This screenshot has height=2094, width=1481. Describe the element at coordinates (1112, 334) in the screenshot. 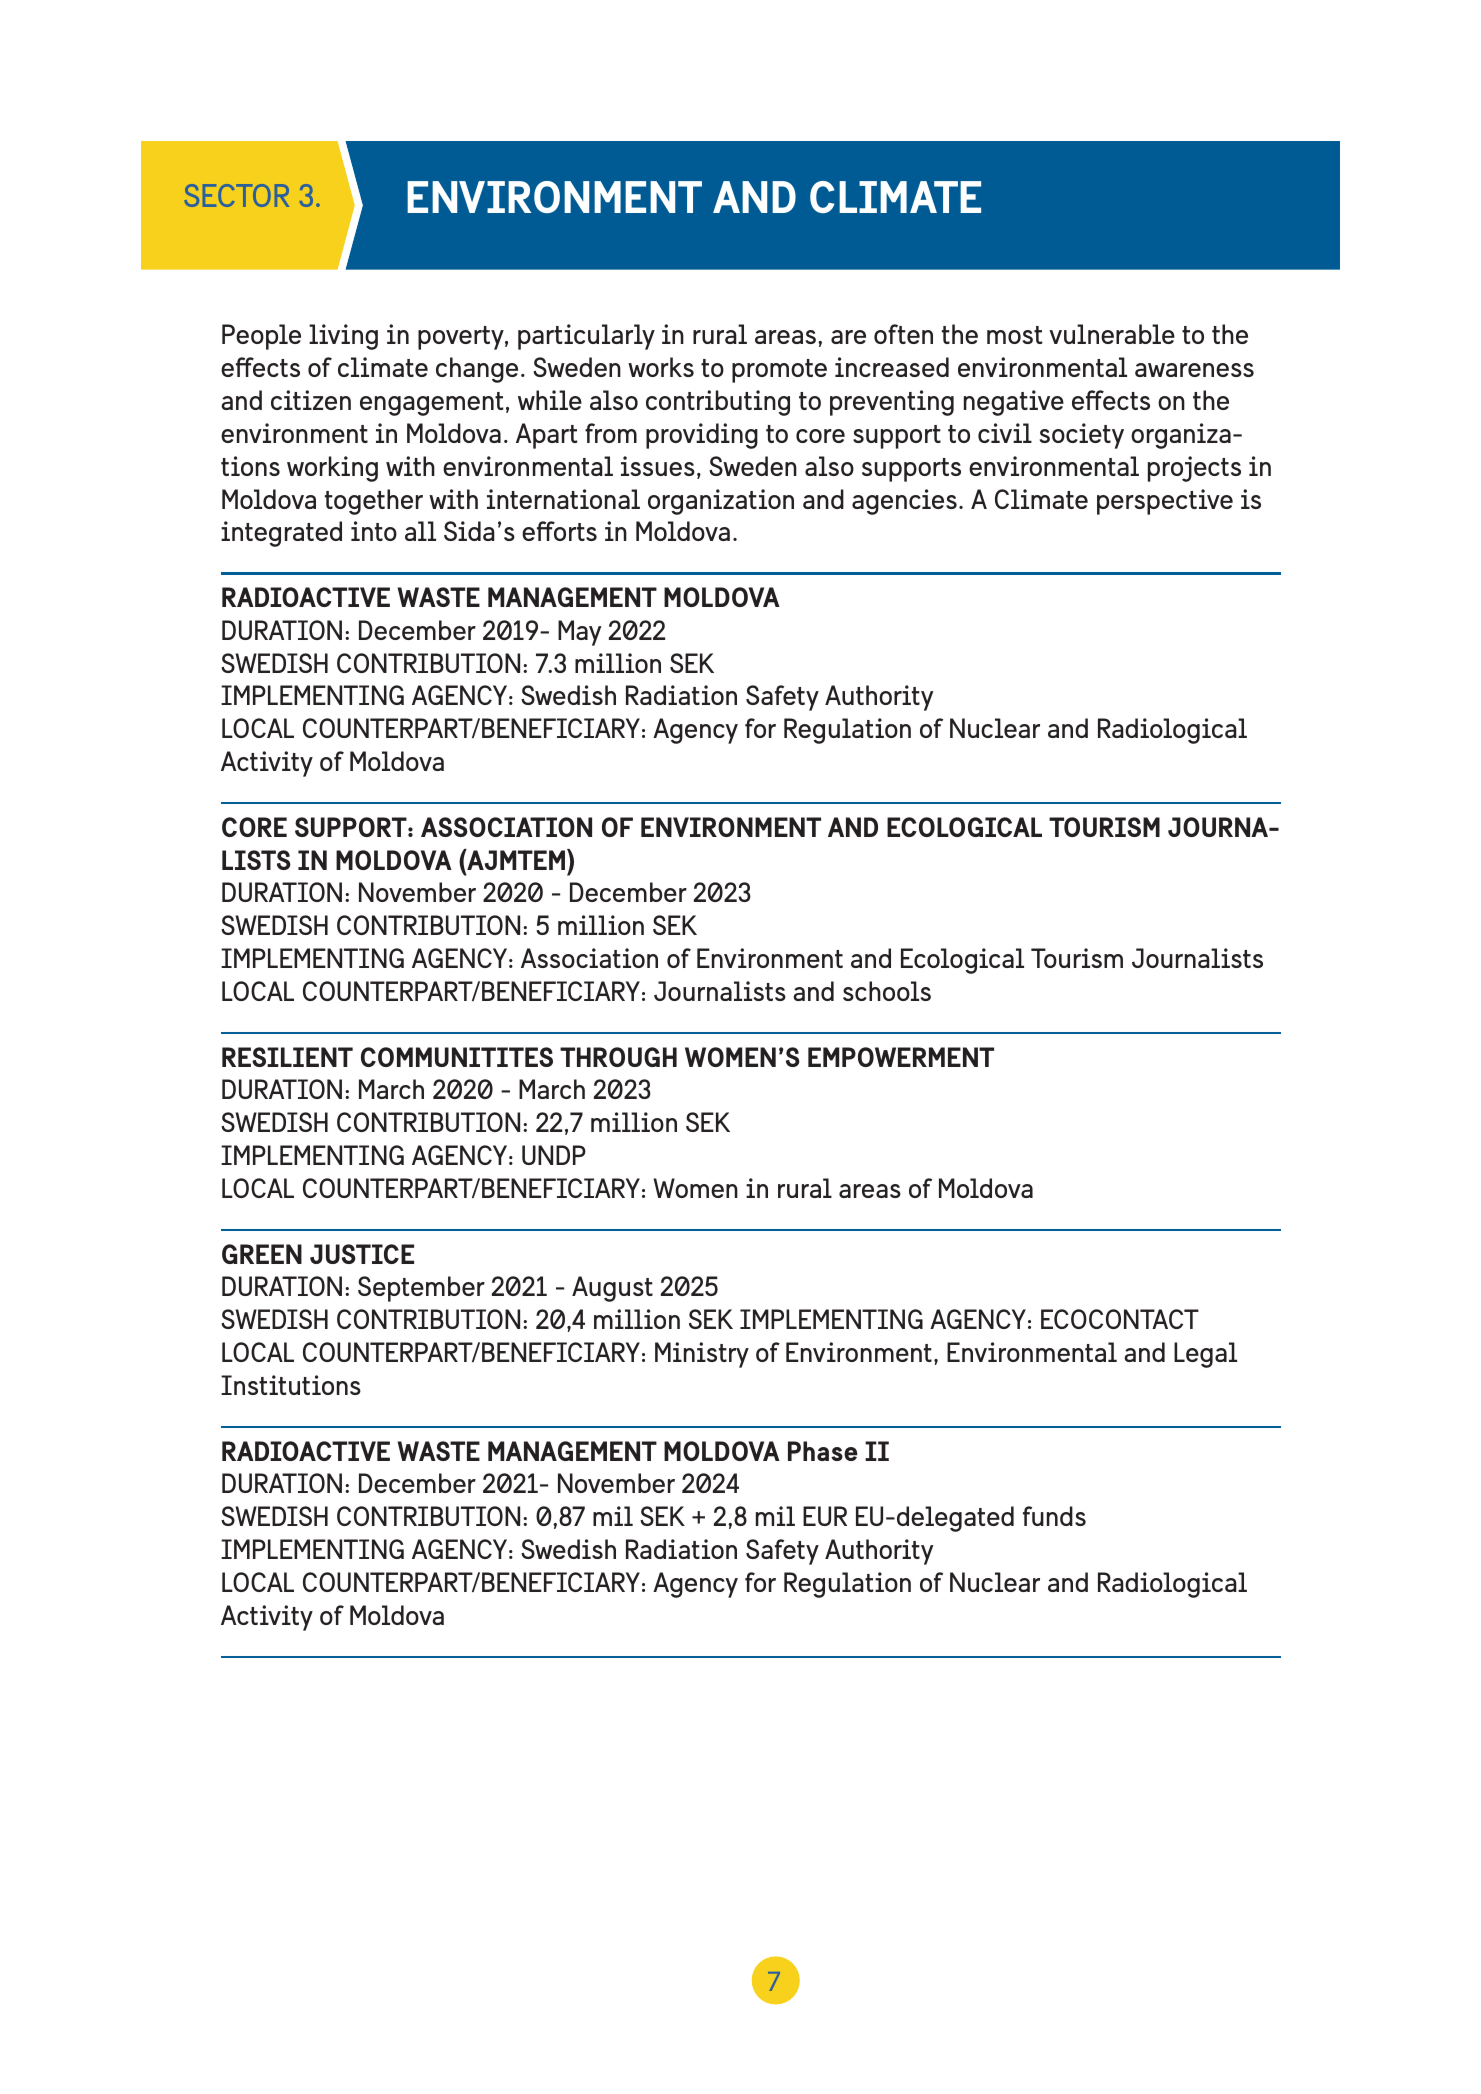

I see `vulnerable` at that location.
